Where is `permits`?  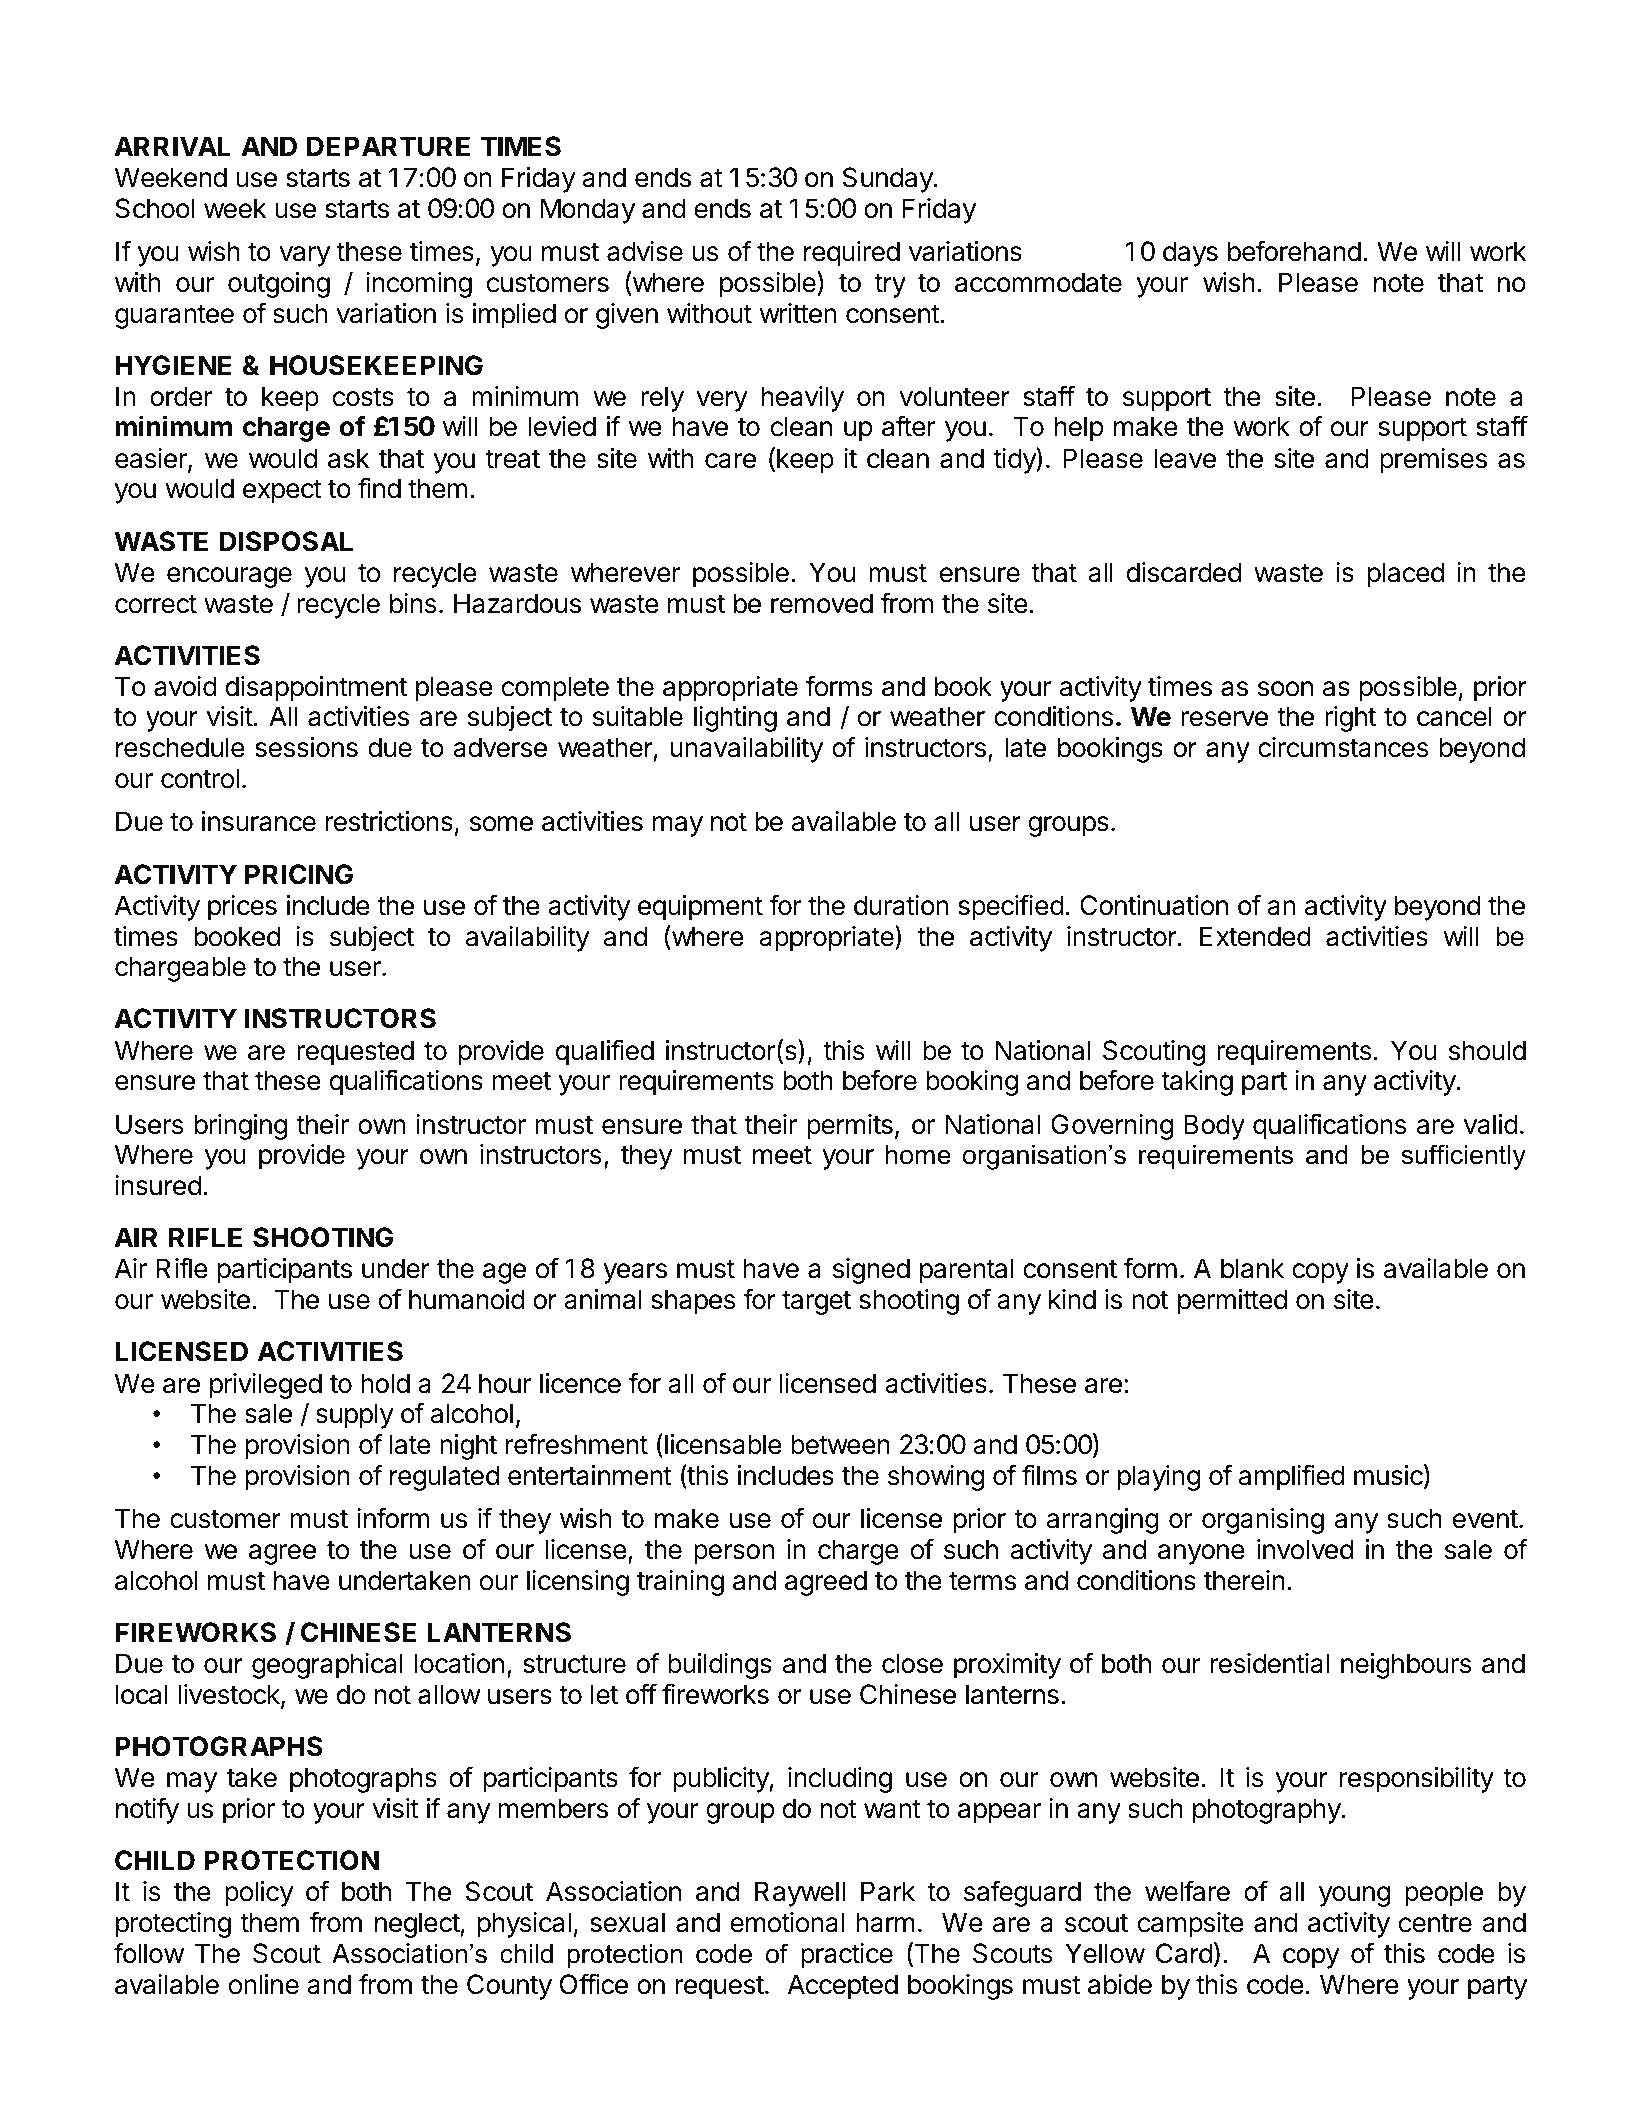 permits is located at coordinates (850, 1127).
